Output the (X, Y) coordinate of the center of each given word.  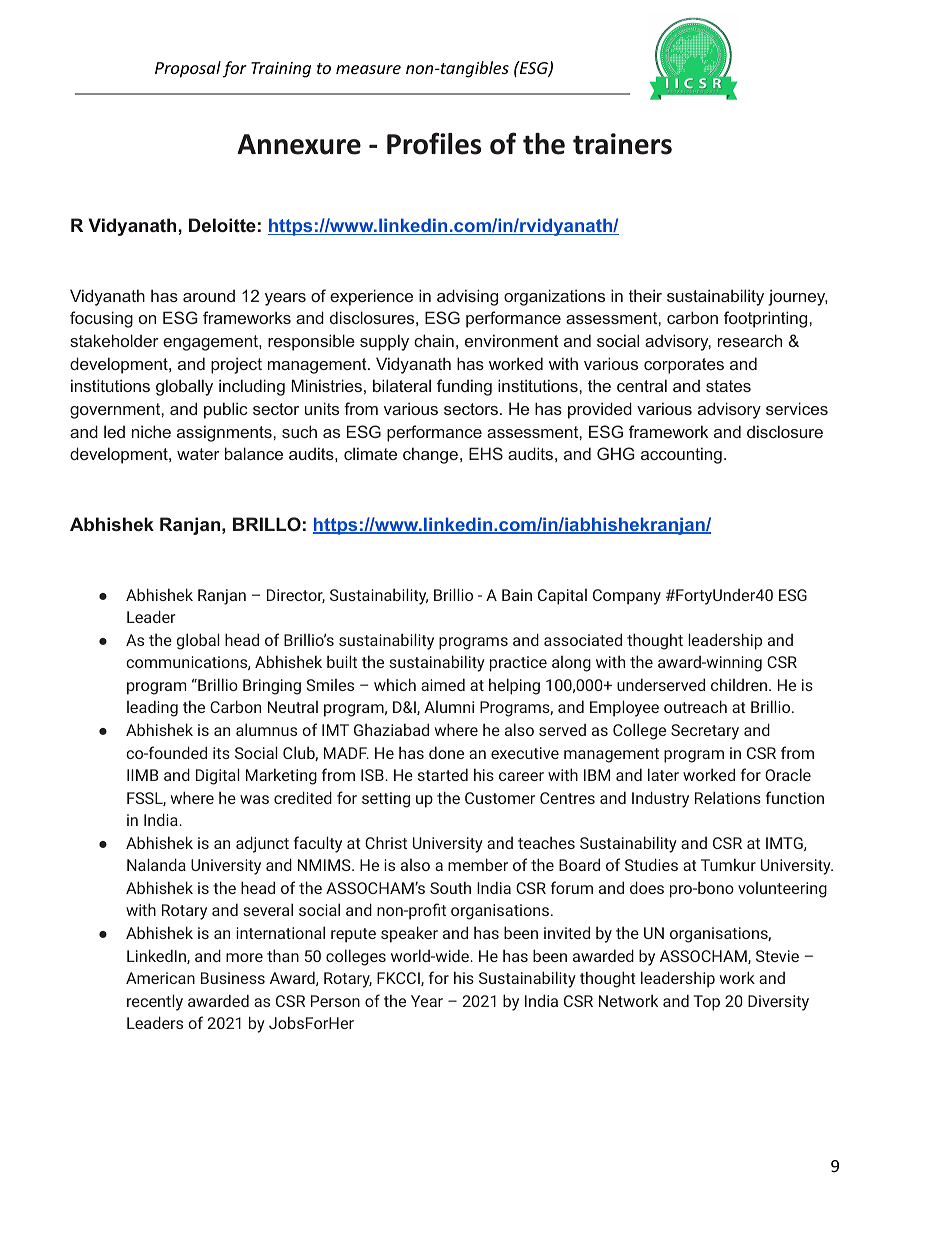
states (728, 386)
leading (152, 708)
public (225, 410)
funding (464, 387)
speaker (409, 934)
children (740, 684)
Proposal (188, 69)
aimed (443, 684)
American (160, 978)
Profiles (434, 143)
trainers (622, 144)
